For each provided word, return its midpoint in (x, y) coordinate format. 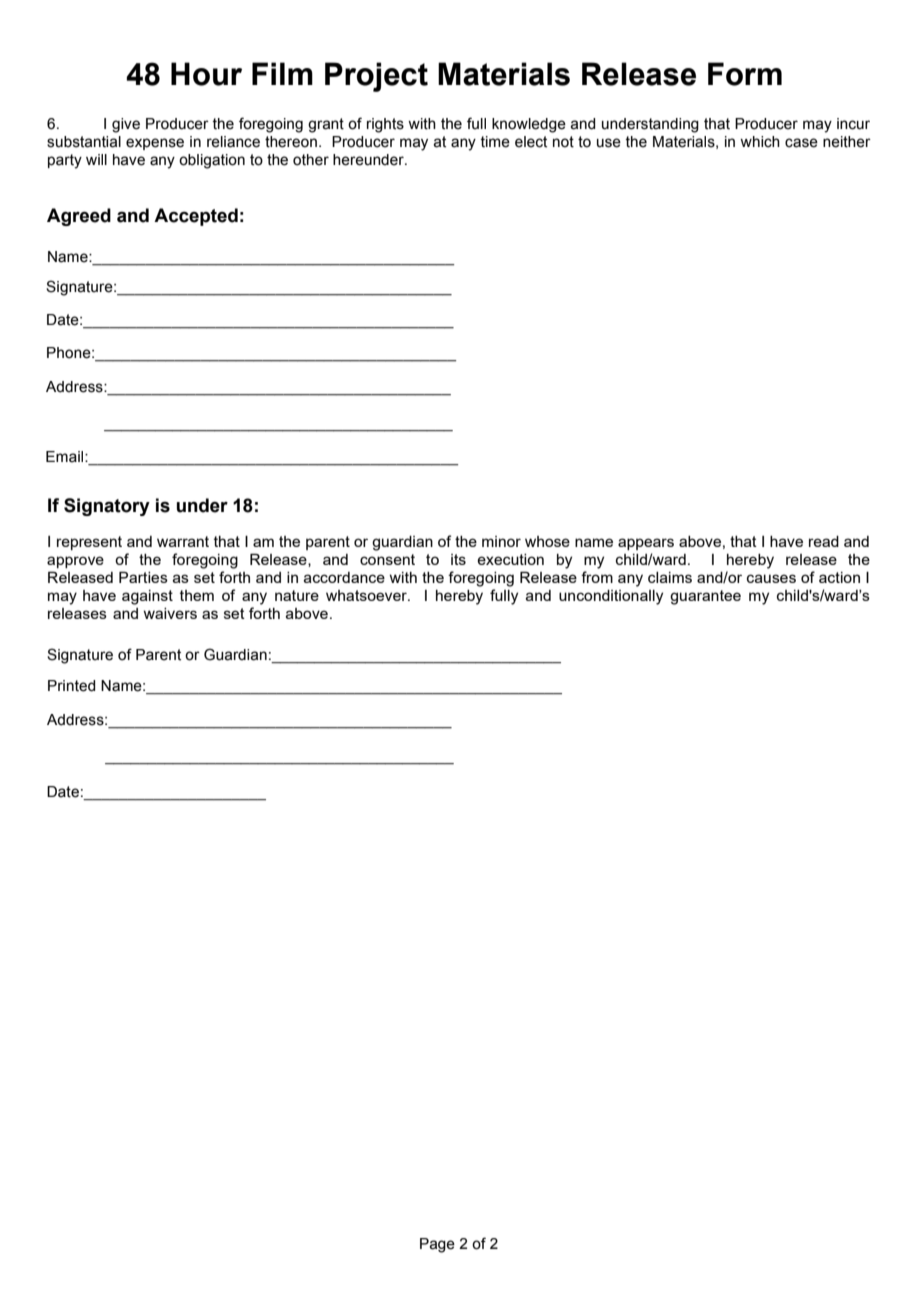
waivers (170, 613)
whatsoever (367, 595)
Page (437, 1245)
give (126, 125)
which (760, 142)
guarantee (705, 597)
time (495, 142)
